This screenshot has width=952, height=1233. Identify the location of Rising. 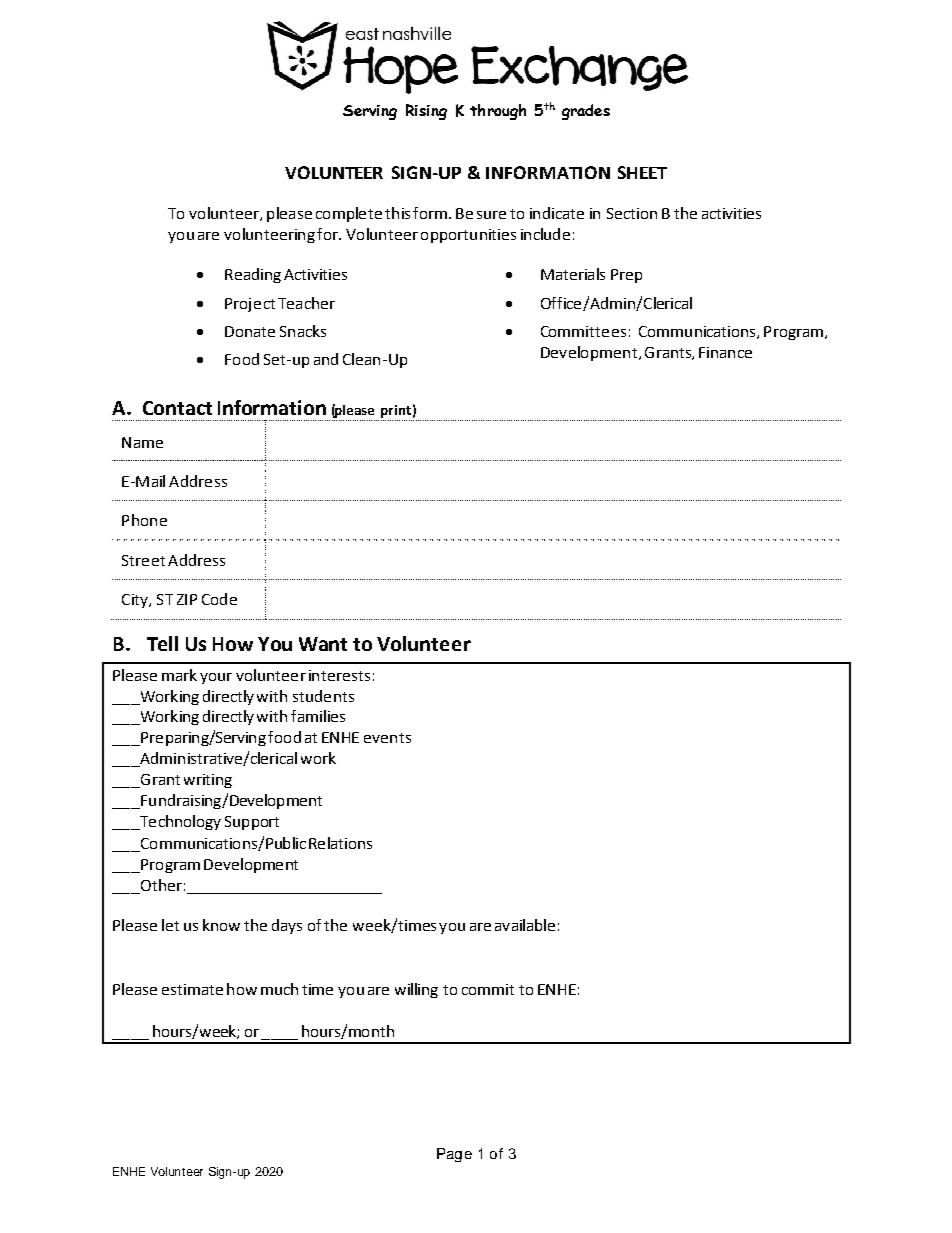
(426, 112).
